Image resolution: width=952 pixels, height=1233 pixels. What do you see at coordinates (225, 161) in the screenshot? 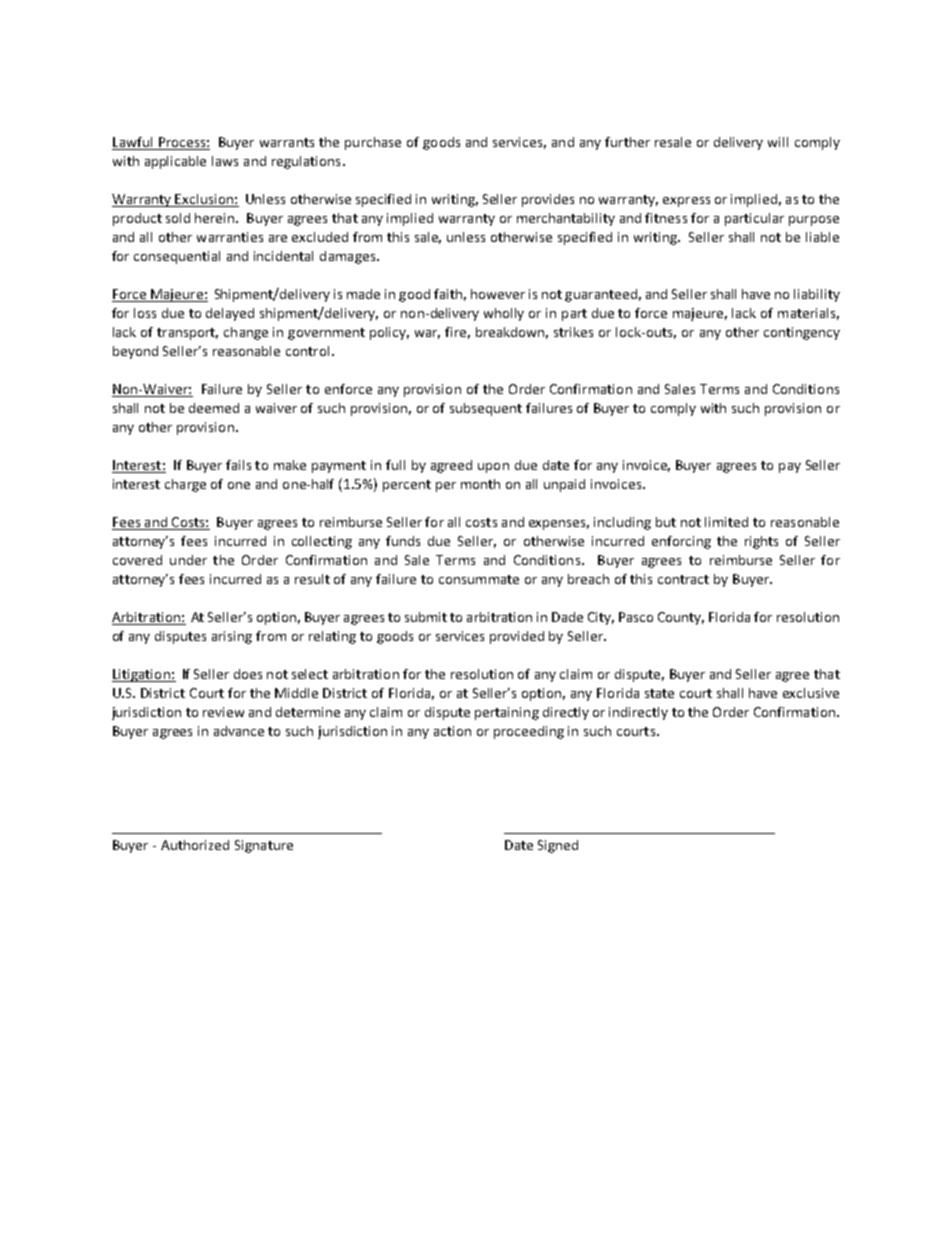
I see `laws` at bounding box center [225, 161].
